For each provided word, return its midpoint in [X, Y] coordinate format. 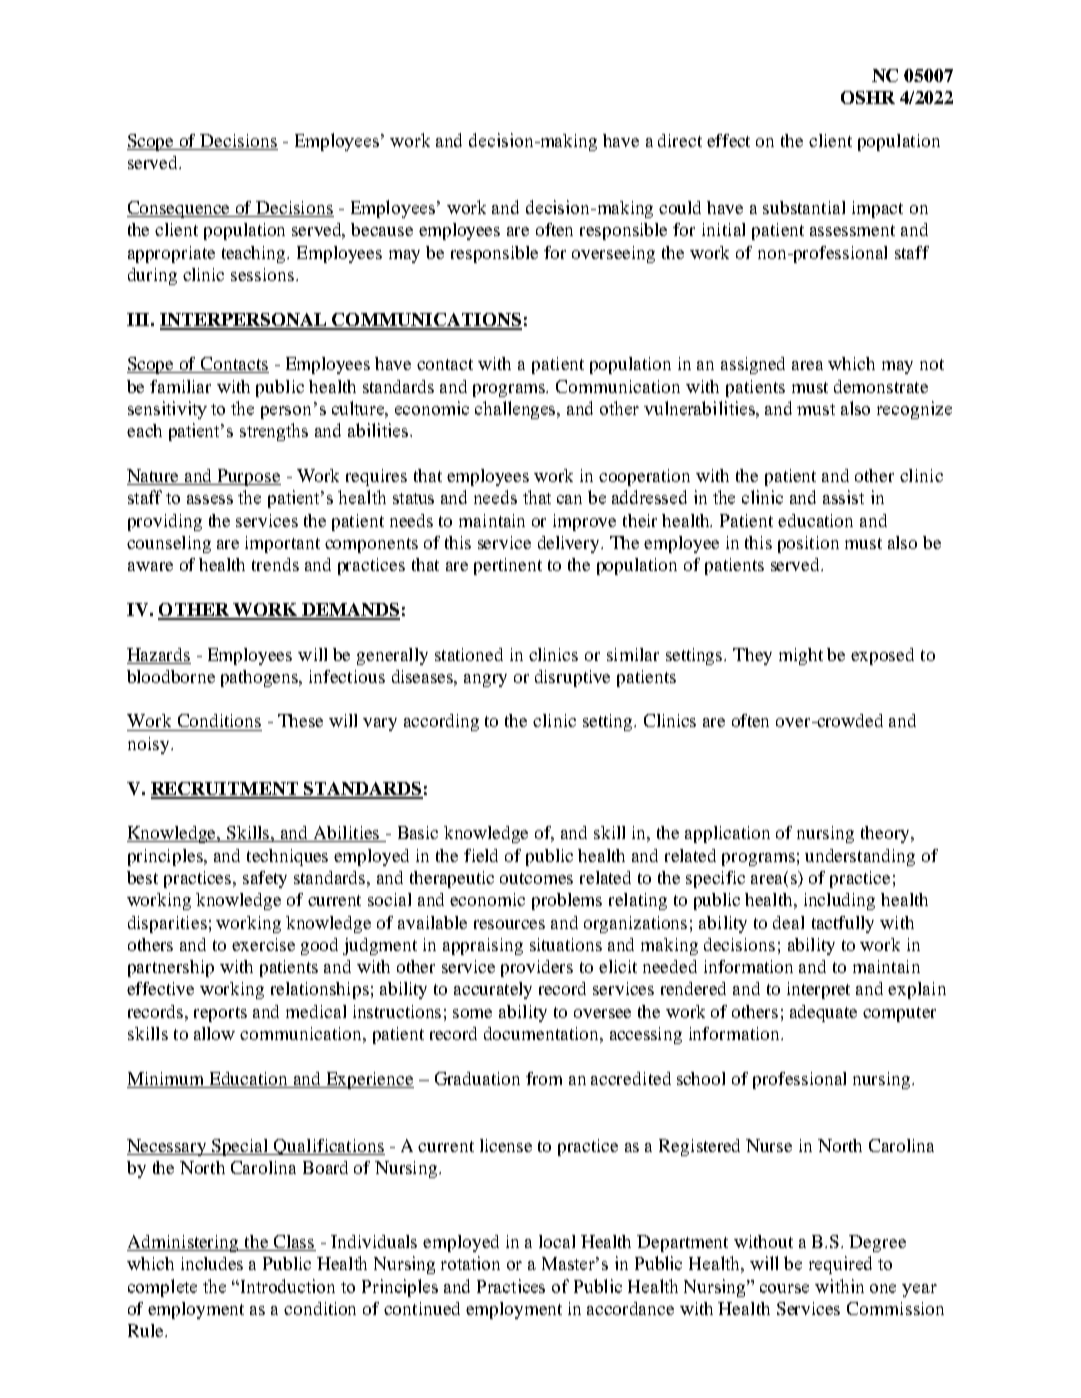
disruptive [572, 678]
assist [843, 497]
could [680, 207]
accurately [493, 990]
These [300, 720]
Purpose [248, 477]
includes [212, 1263]
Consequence [180, 209]
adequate [823, 1013]
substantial [804, 207]
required [840, 1265]
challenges [517, 410]
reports [220, 1014]
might [801, 656]
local [557, 1241]
